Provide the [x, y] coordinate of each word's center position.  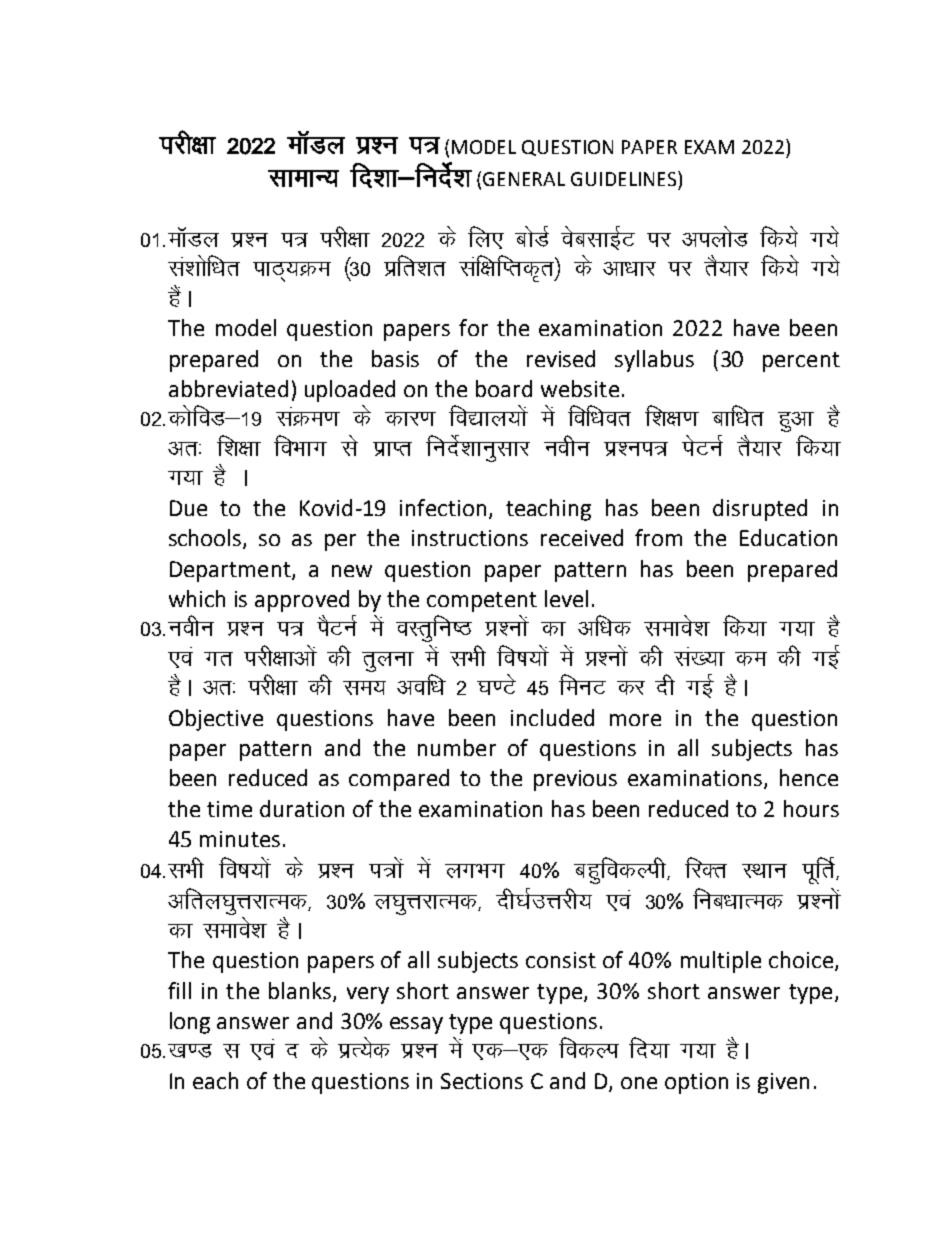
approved [302, 601]
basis [395, 358]
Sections [482, 1081]
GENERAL [524, 179]
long [190, 1023]
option [696, 1083]
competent [482, 602]
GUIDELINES [625, 178]
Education [788, 537]
